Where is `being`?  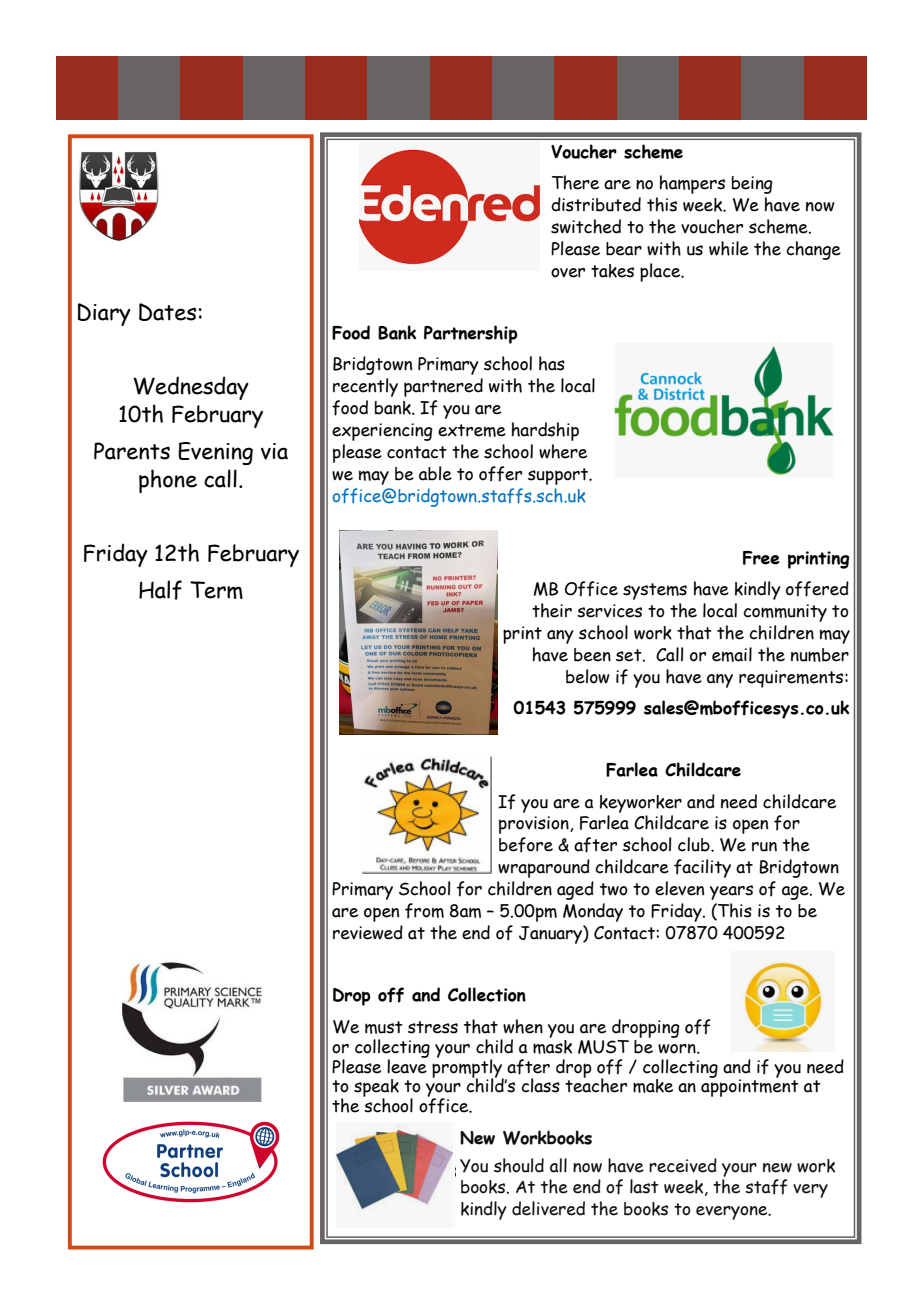 being is located at coordinates (752, 185).
